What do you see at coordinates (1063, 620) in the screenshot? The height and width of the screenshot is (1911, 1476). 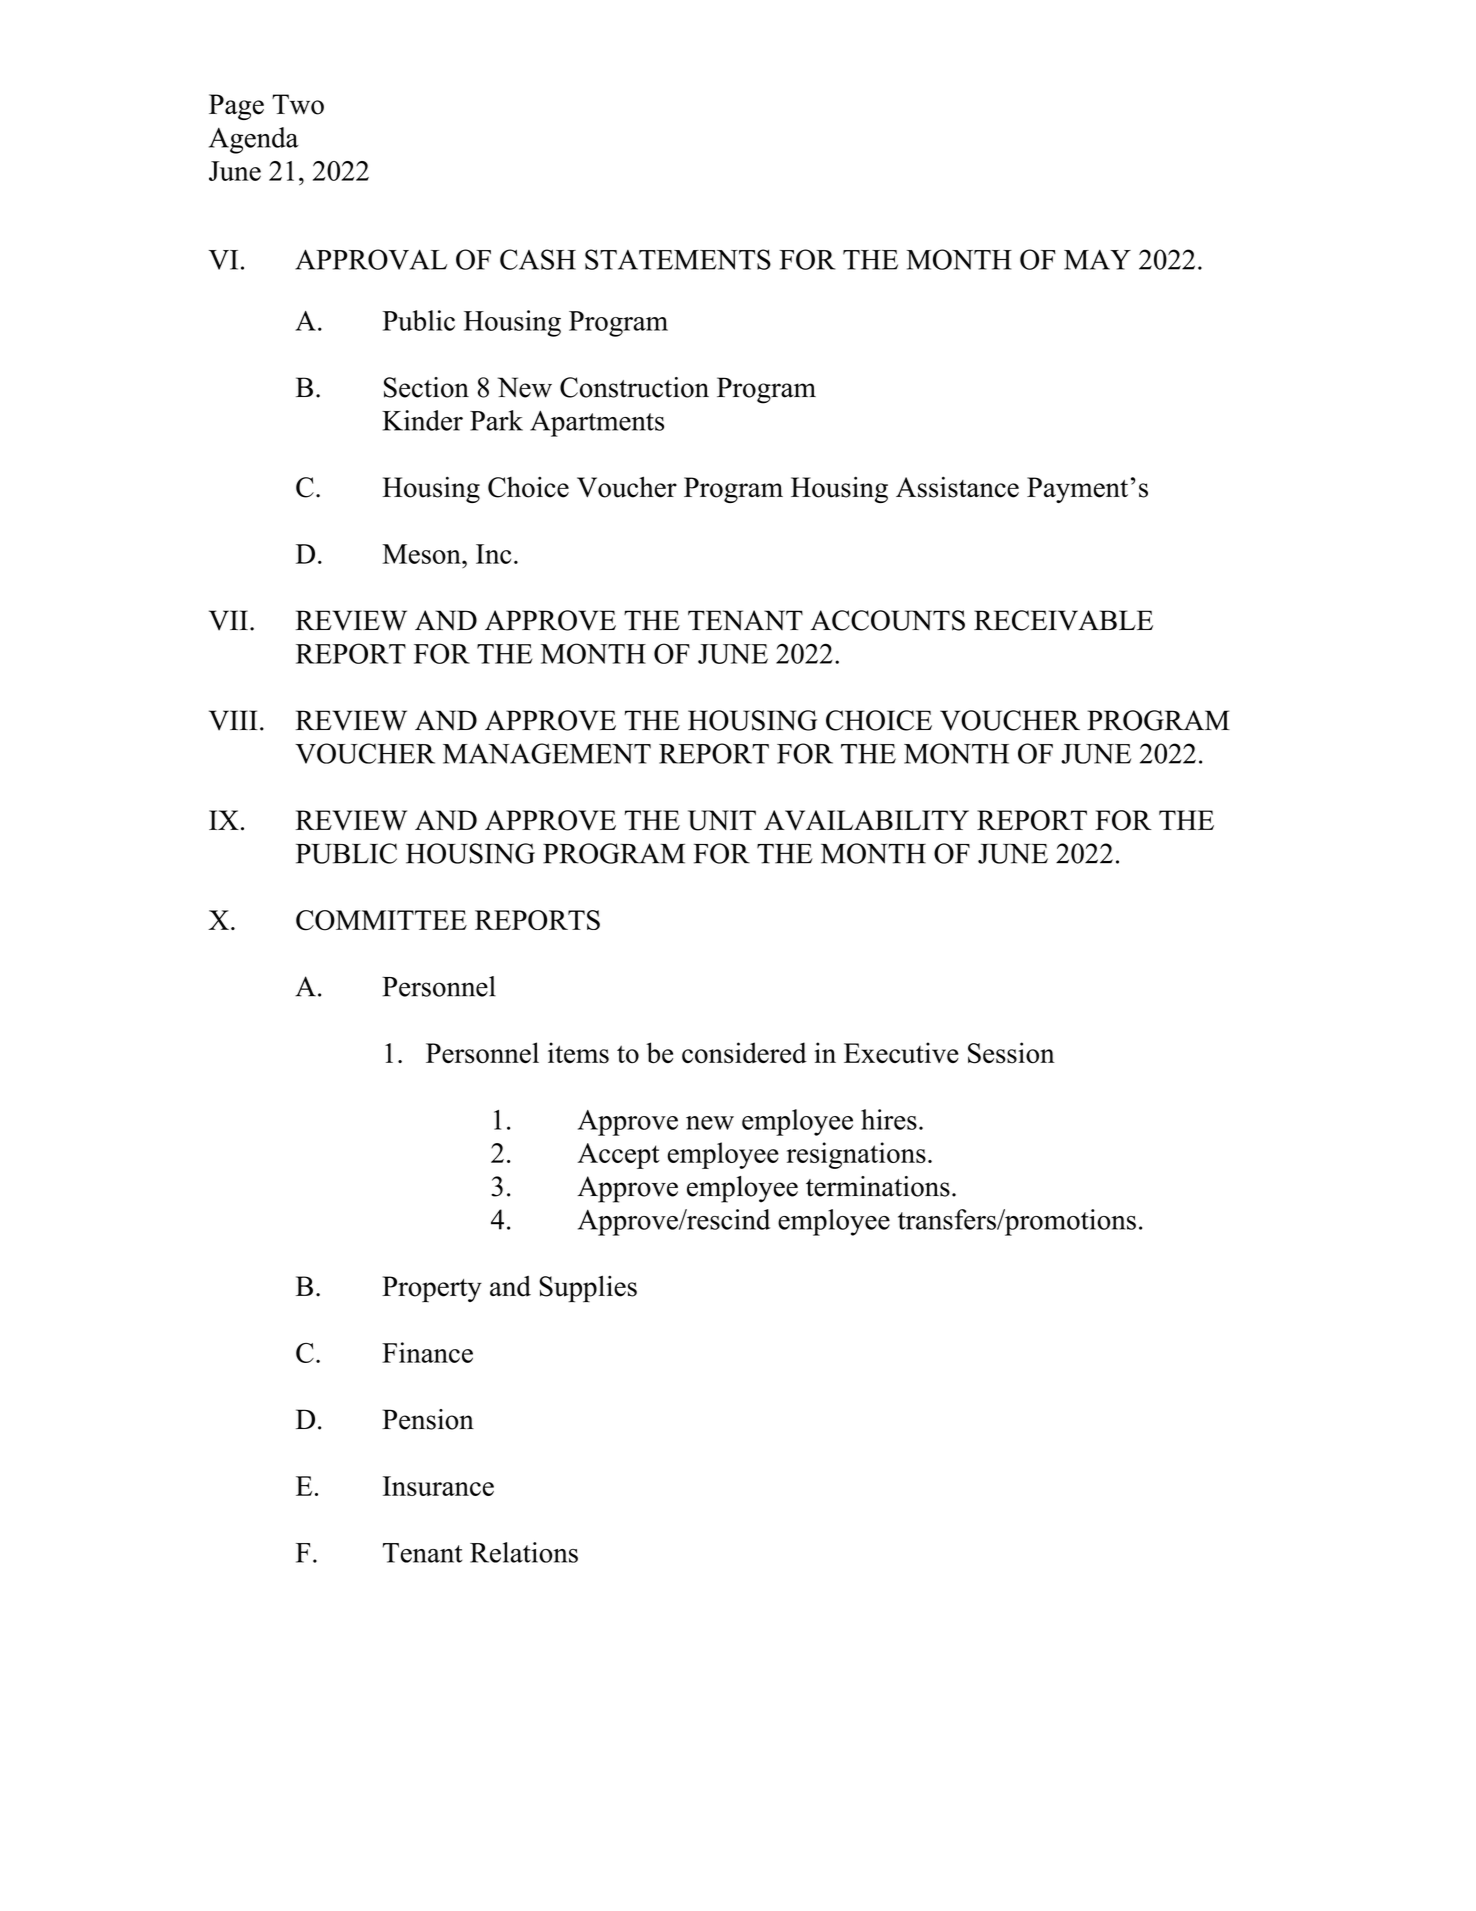 I see `RECEIVABLE` at bounding box center [1063, 620].
